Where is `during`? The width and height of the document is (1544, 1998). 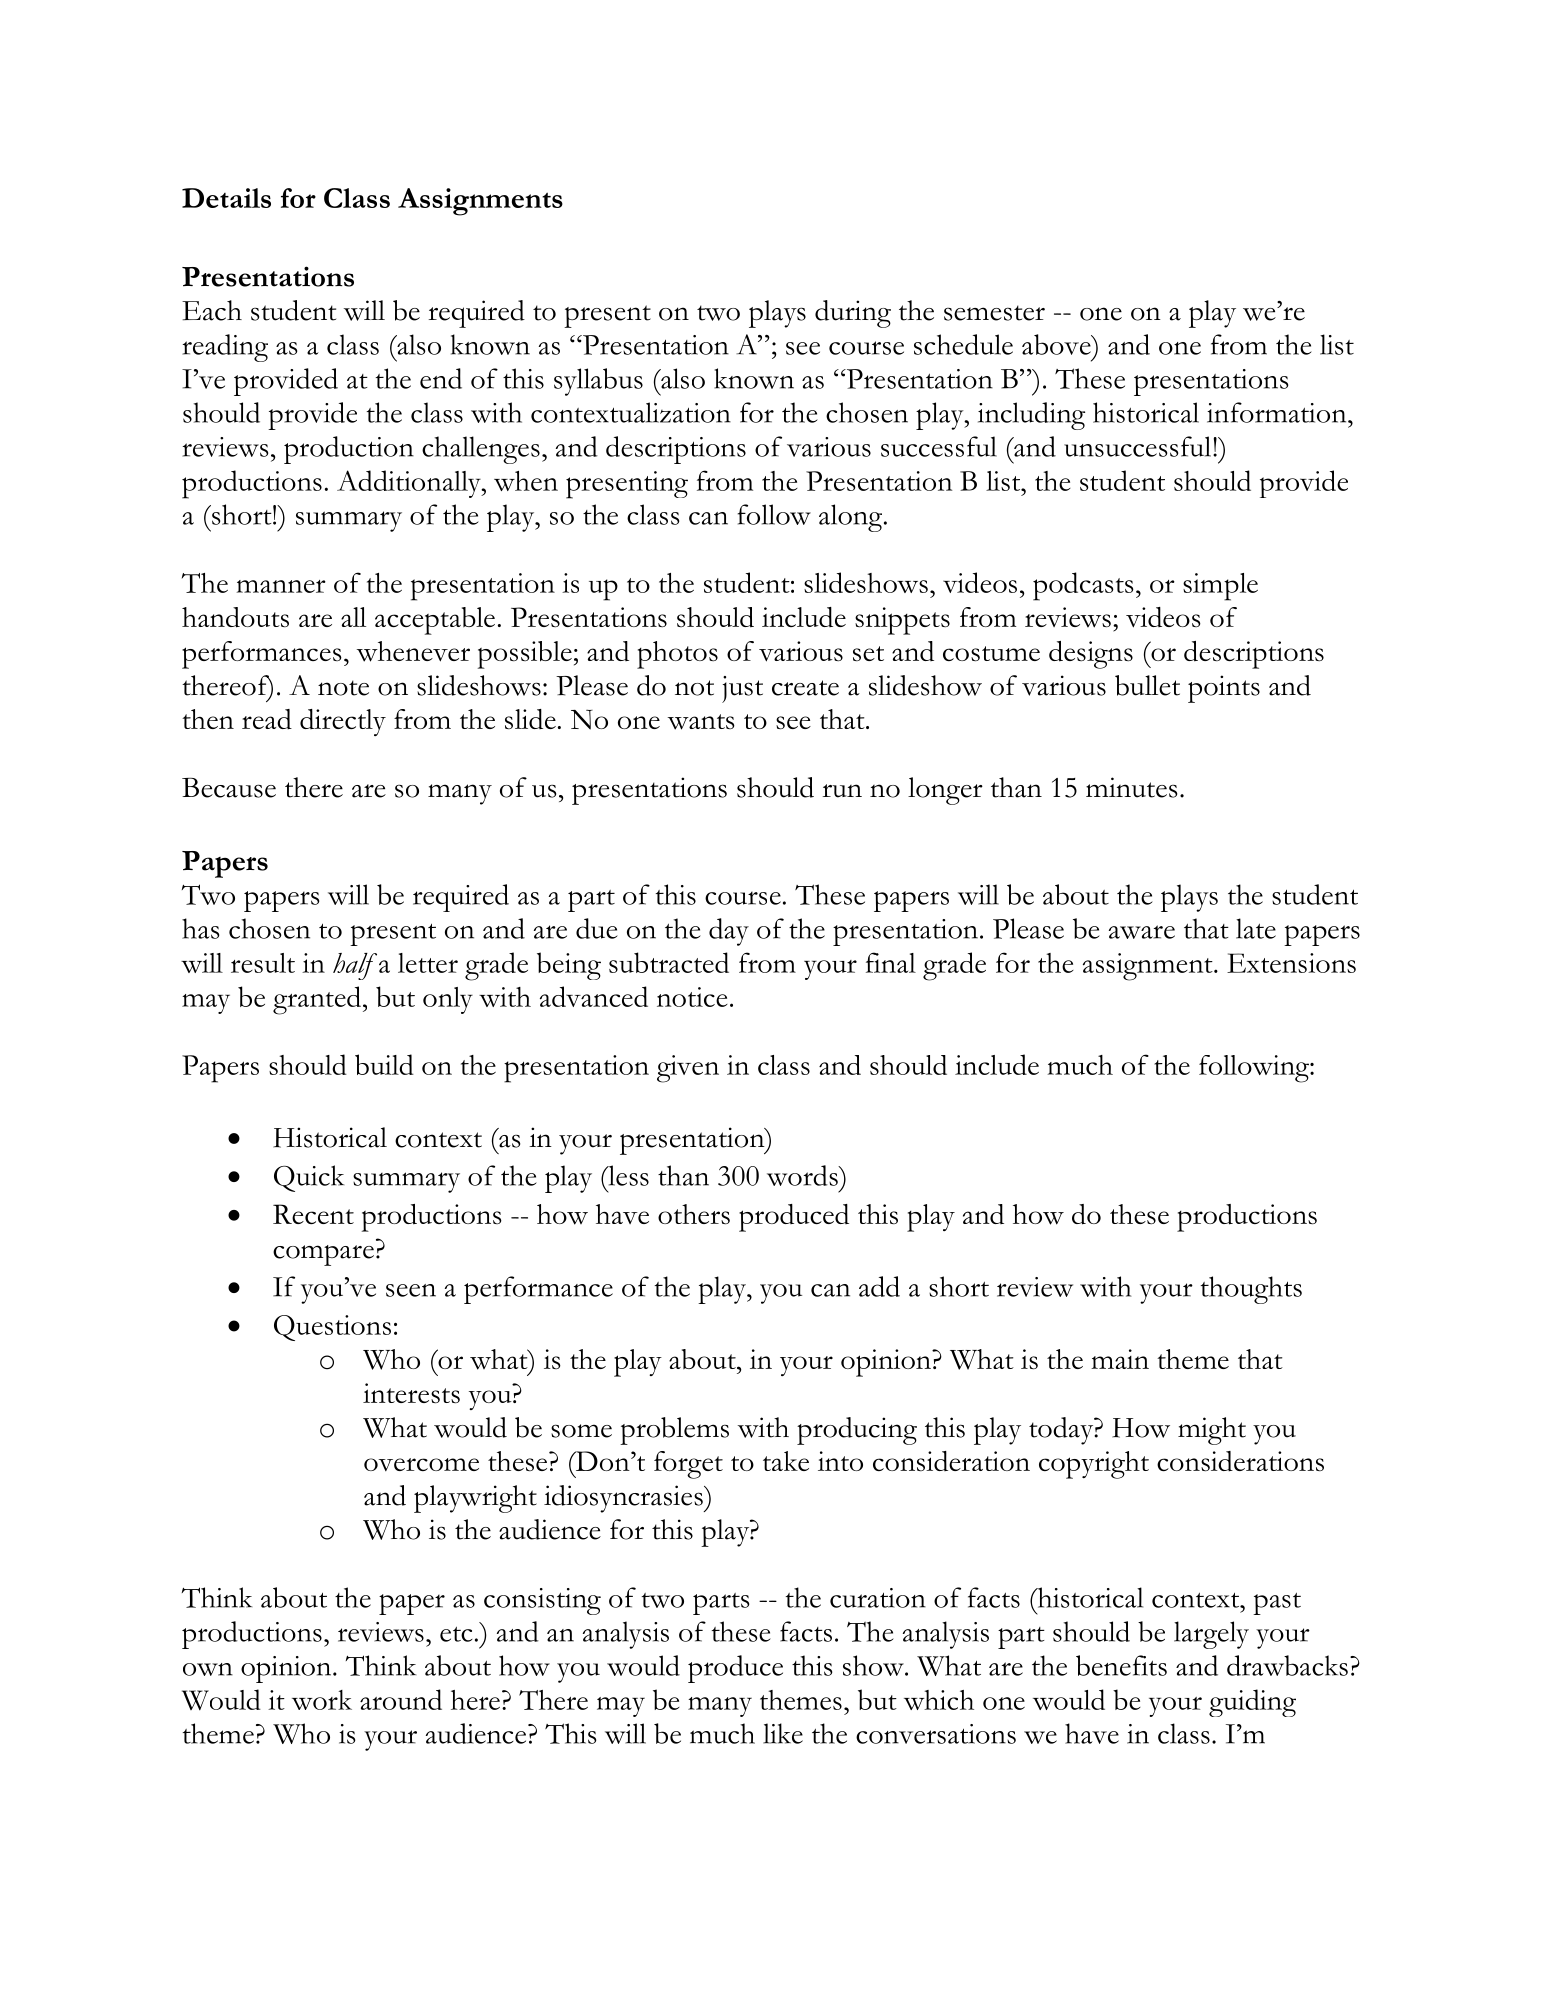
during is located at coordinates (853, 314).
